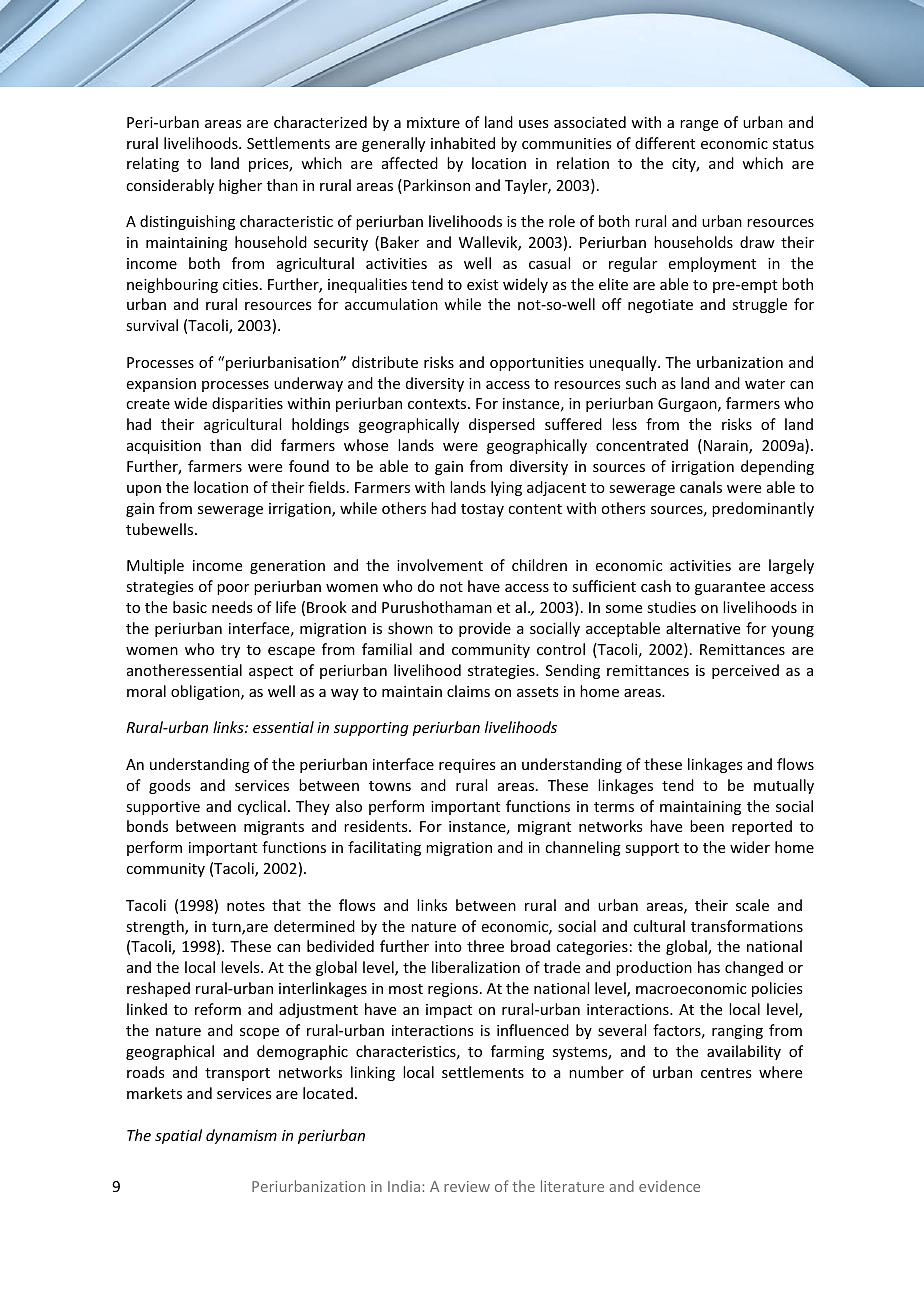 This screenshot has width=924, height=1308. Describe the element at coordinates (467, 1186) in the screenshot. I see `review` at that location.
